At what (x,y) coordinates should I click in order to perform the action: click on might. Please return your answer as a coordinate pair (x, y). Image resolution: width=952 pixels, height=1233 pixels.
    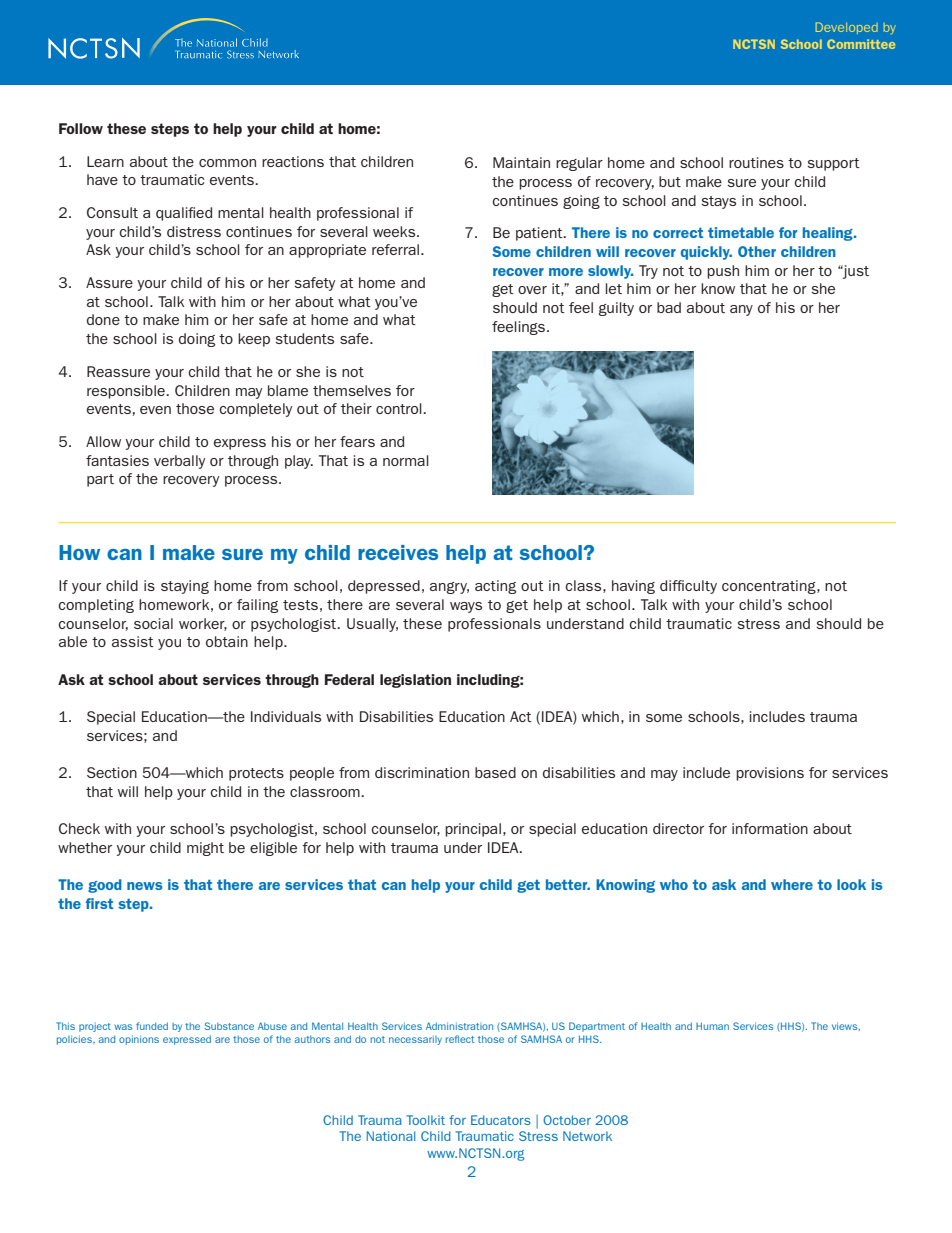
    Looking at the image, I should click on (205, 849).
